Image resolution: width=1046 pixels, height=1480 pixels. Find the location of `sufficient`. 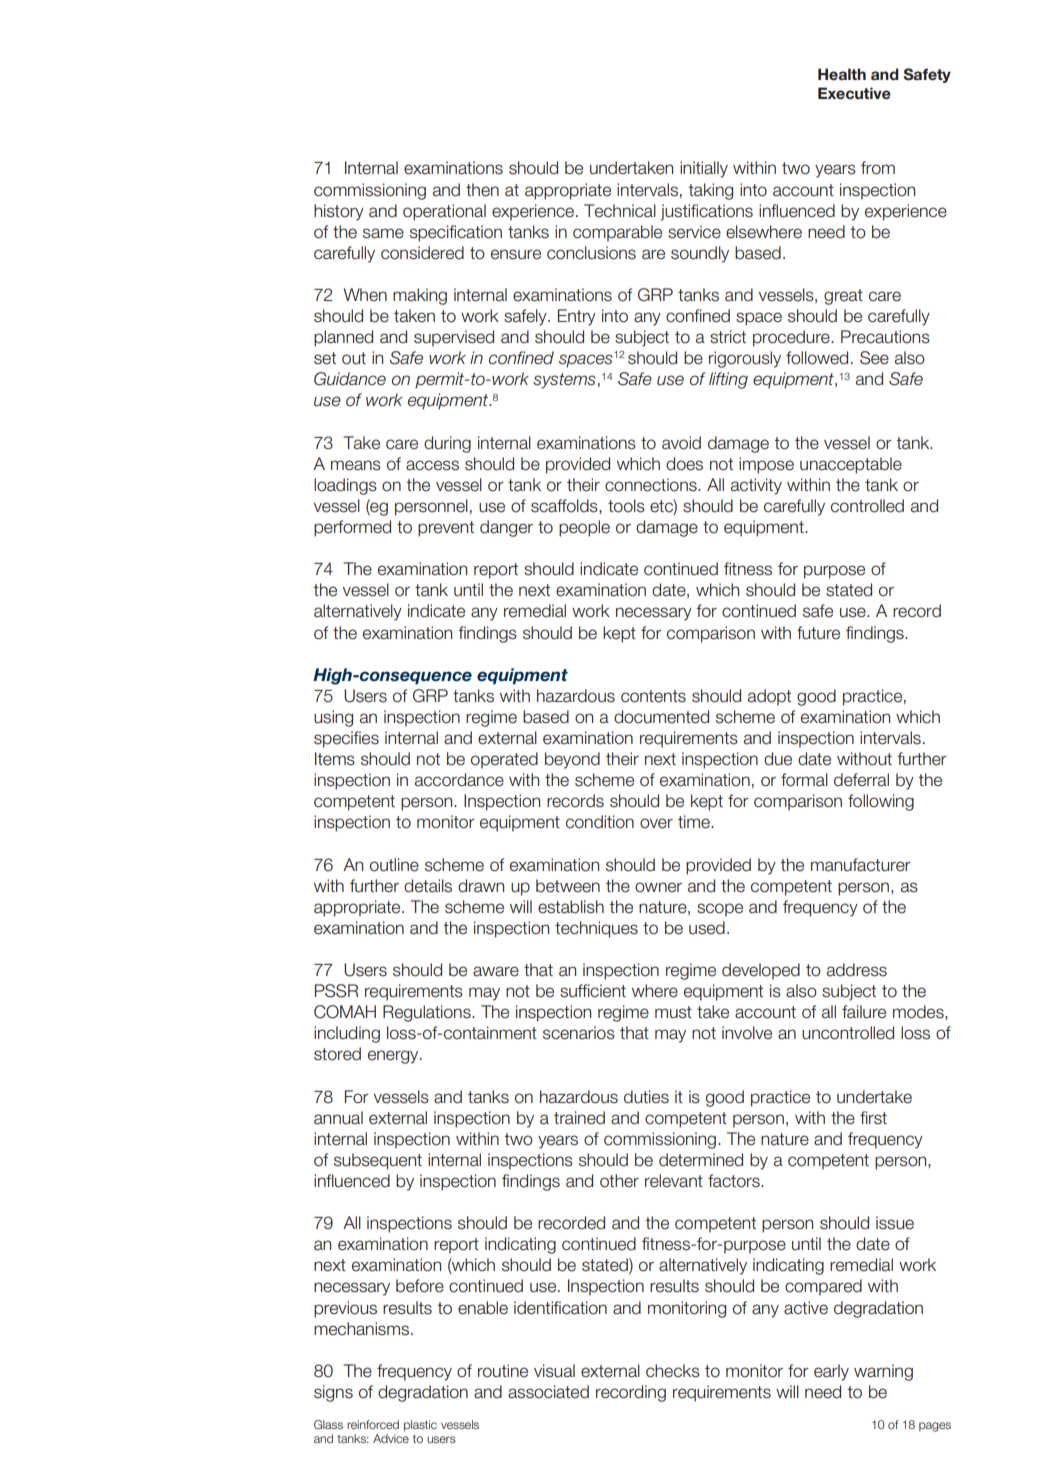

sufficient is located at coordinates (593, 991).
